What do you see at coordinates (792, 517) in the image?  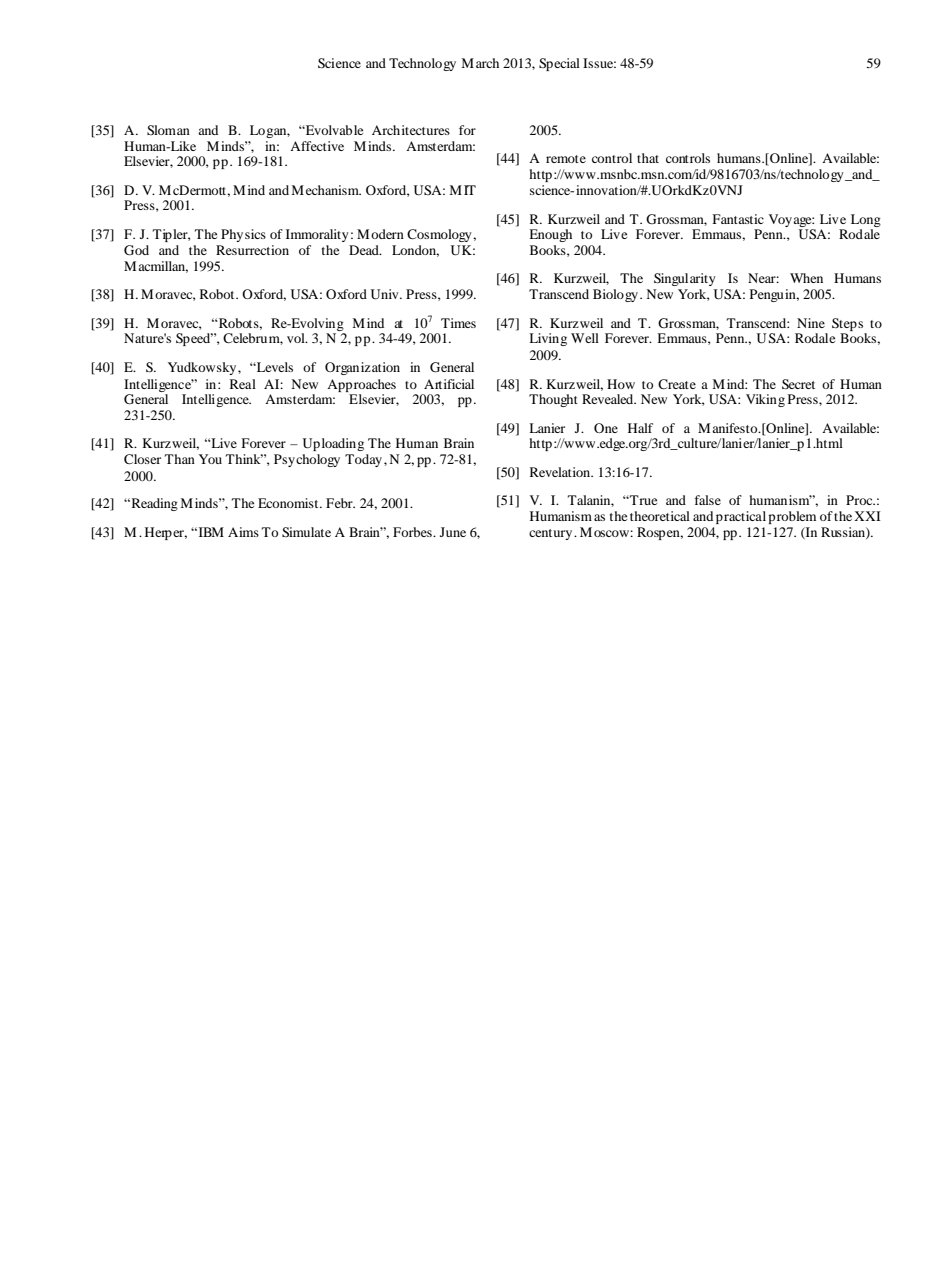 I see `problem` at bounding box center [792, 517].
